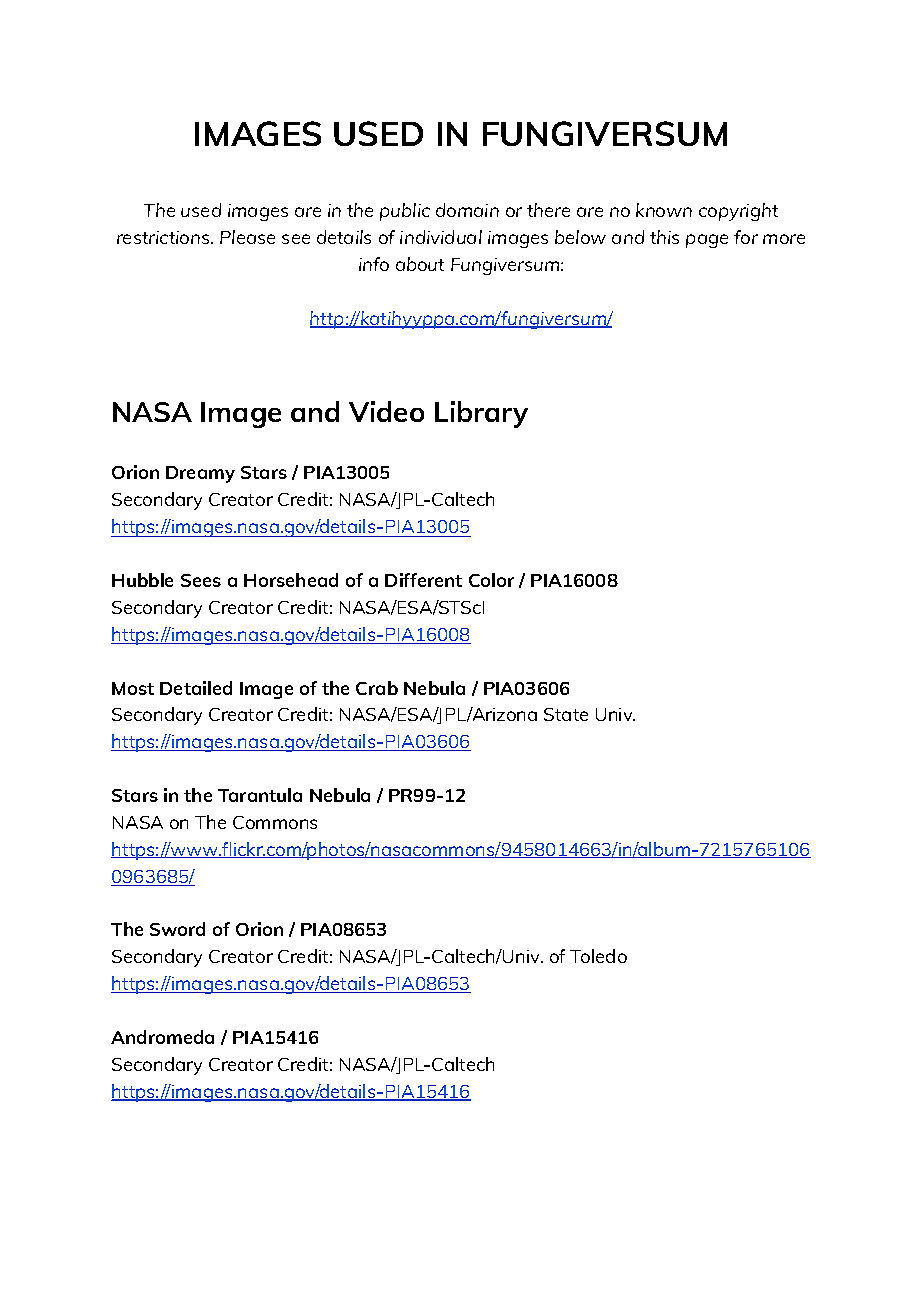  What do you see at coordinates (247, 237) in the page?
I see `Please` at bounding box center [247, 237].
